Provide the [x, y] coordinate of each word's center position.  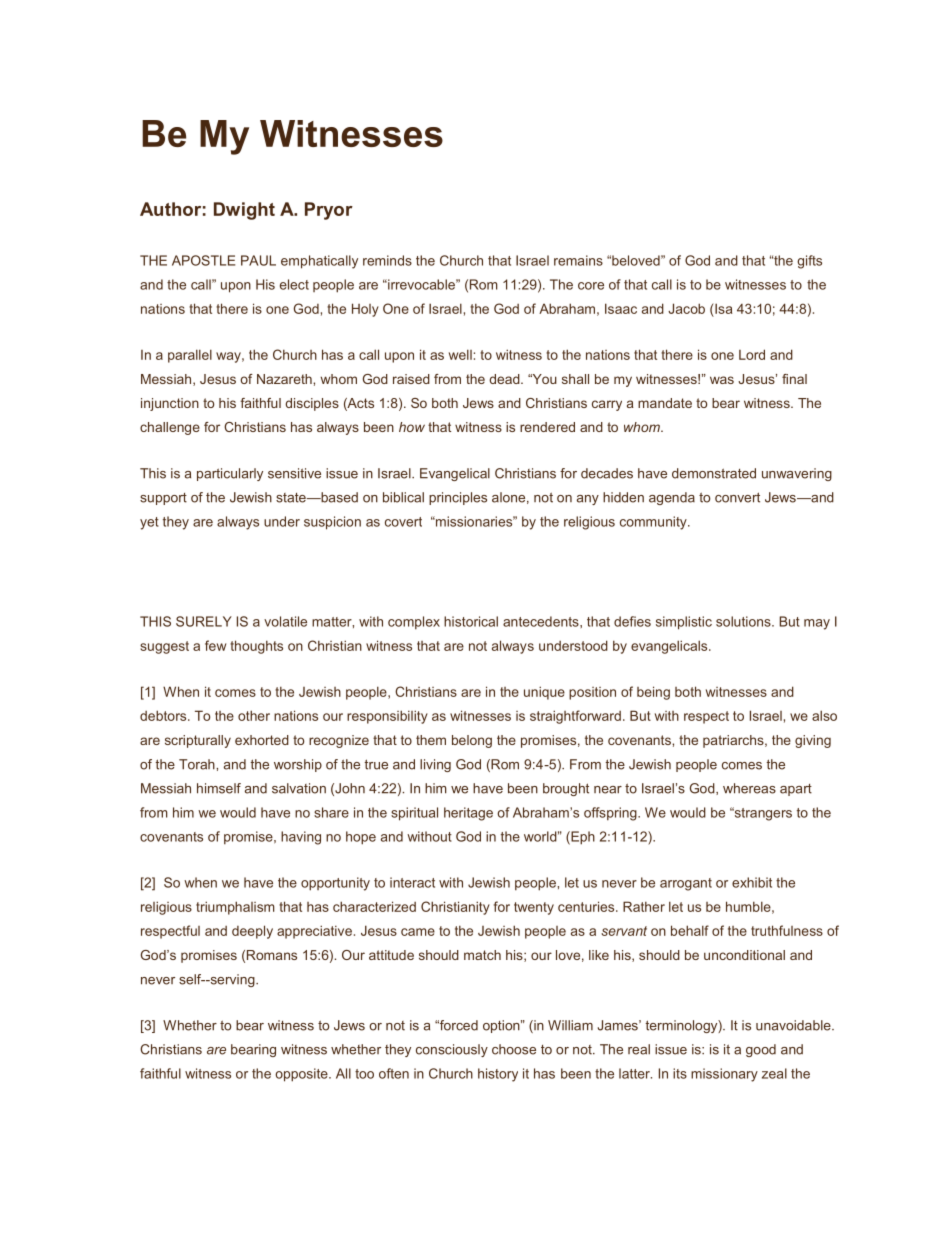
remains [578, 260]
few [215, 645]
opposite [302, 1075]
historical [471, 621]
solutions [744, 621]
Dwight [244, 211]
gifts [809, 262]
